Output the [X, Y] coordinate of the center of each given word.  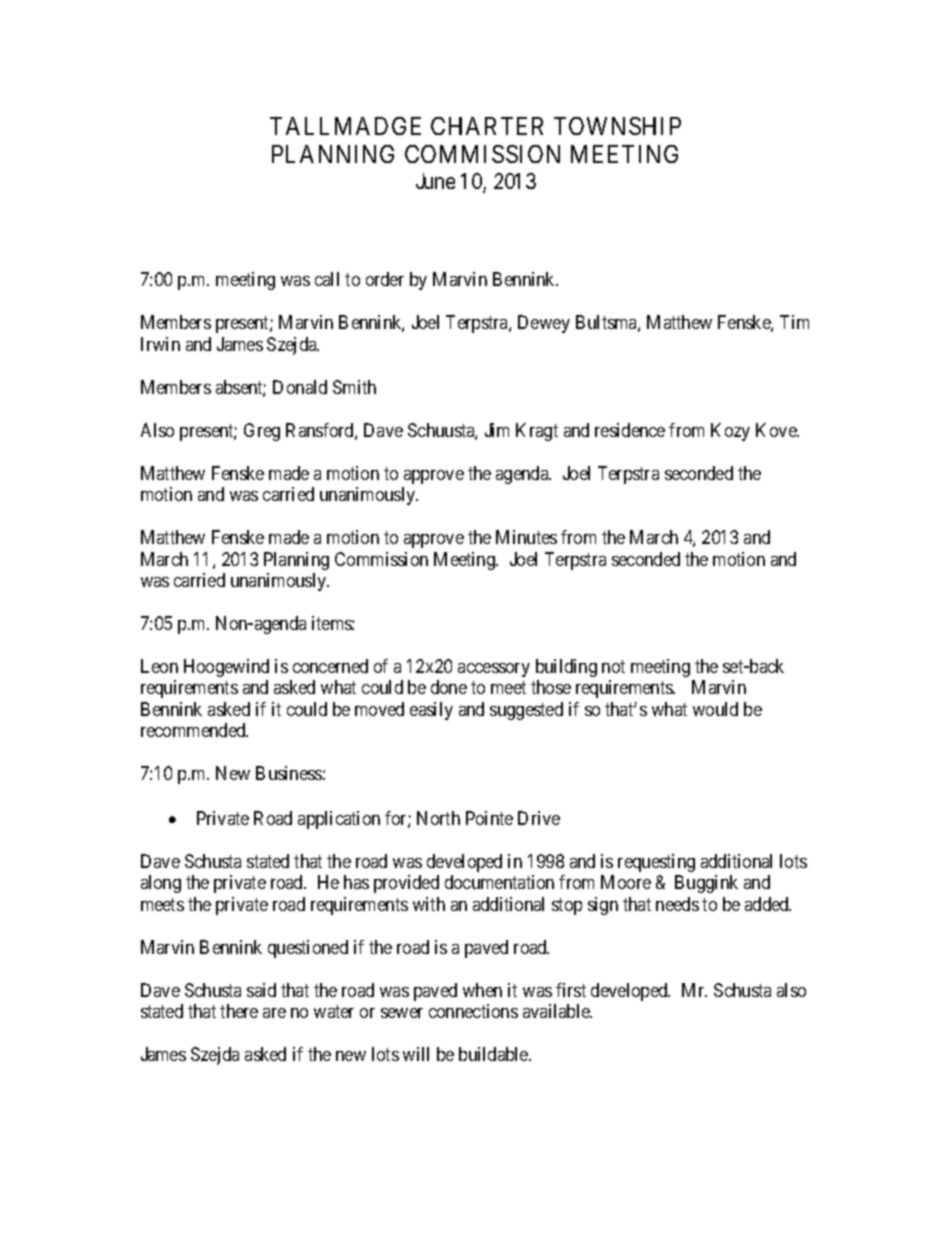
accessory [494, 670]
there [239, 1011]
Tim [794, 322]
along [161, 884]
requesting [656, 863]
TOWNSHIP [617, 126]
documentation [499, 882]
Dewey [544, 324]
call [327, 279]
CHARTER [487, 126]
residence [630, 430]
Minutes [526, 537]
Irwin [160, 344]
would [715, 709]
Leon [159, 666]
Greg [262, 432]
